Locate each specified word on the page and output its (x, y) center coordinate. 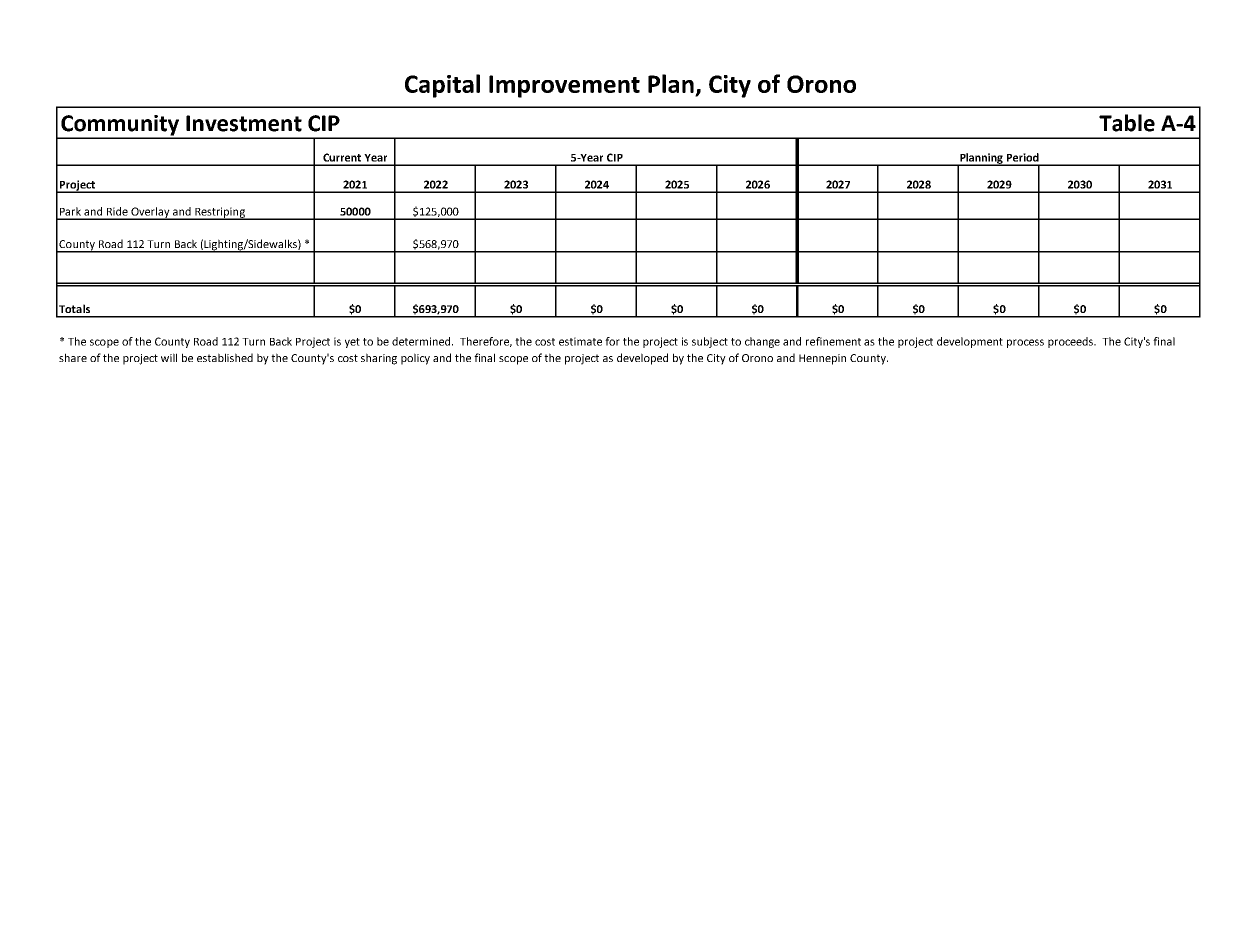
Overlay (150, 213)
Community (120, 126)
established (225, 357)
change (762, 342)
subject (710, 342)
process (1025, 343)
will (169, 357)
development (970, 342)
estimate (580, 341)
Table (1127, 123)
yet (352, 343)
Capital (442, 86)
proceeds (1072, 342)
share (73, 357)
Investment (244, 123)
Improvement (564, 86)
